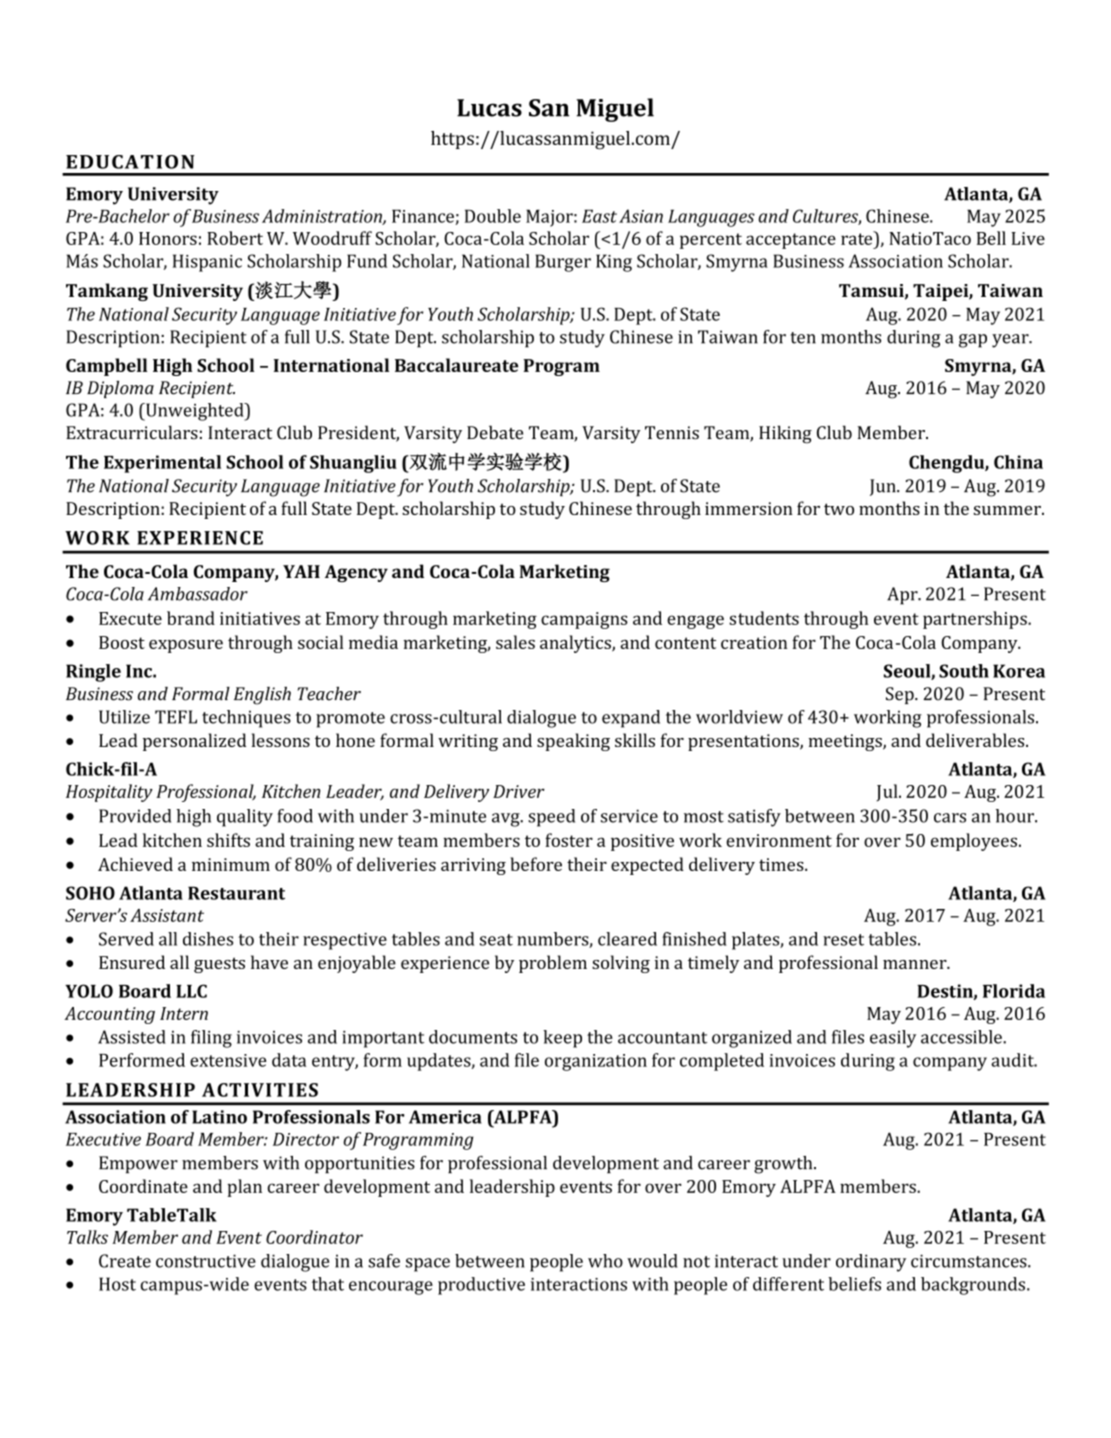  I want to click on ordinary, so click(871, 1263).
